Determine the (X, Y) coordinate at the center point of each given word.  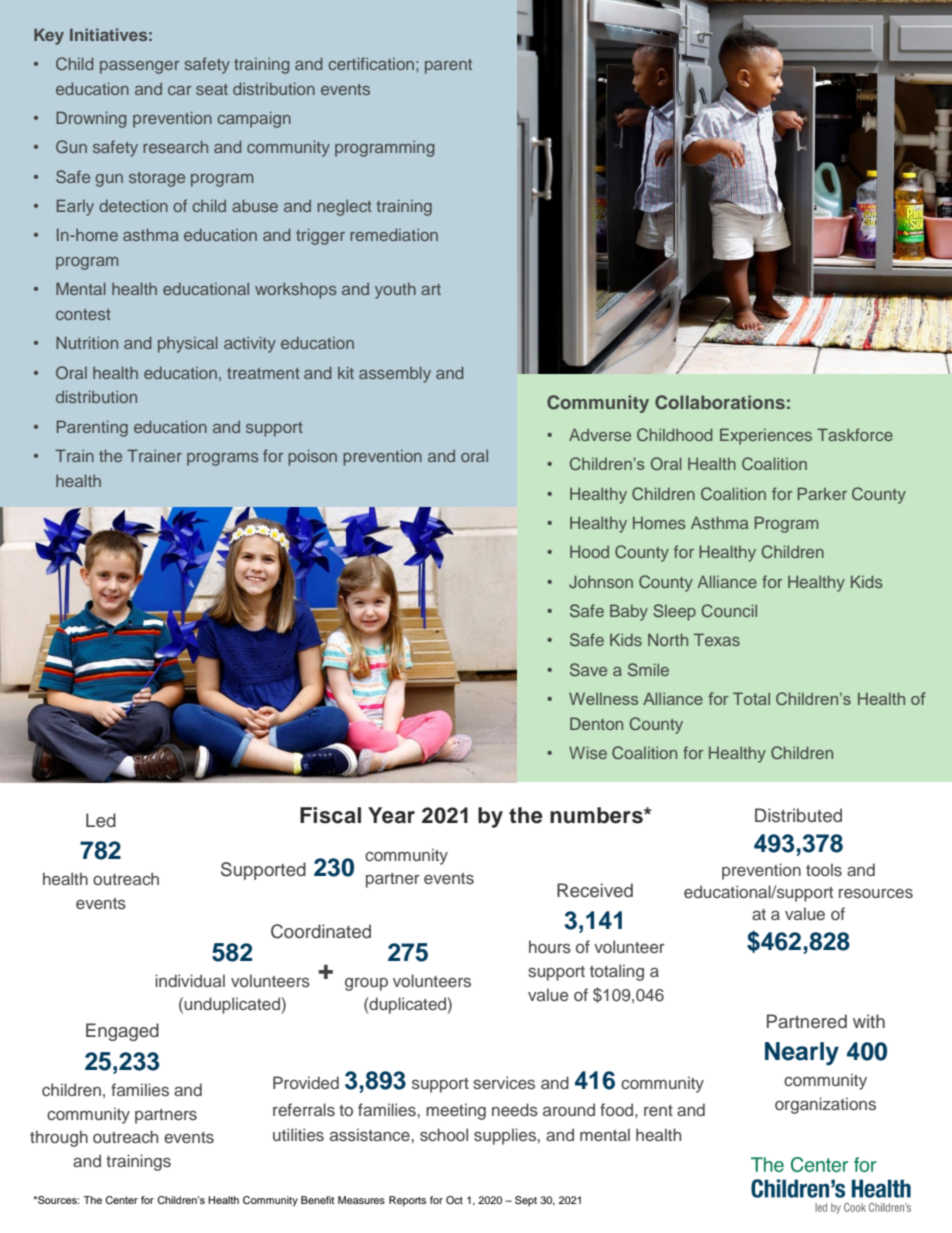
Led (101, 820)
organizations (825, 1105)
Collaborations (720, 402)
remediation (394, 234)
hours (550, 946)
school (444, 1134)
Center (121, 1200)
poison (312, 457)
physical (188, 344)
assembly (395, 374)
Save (588, 669)
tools (824, 869)
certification (371, 63)
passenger (139, 67)
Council (729, 610)
